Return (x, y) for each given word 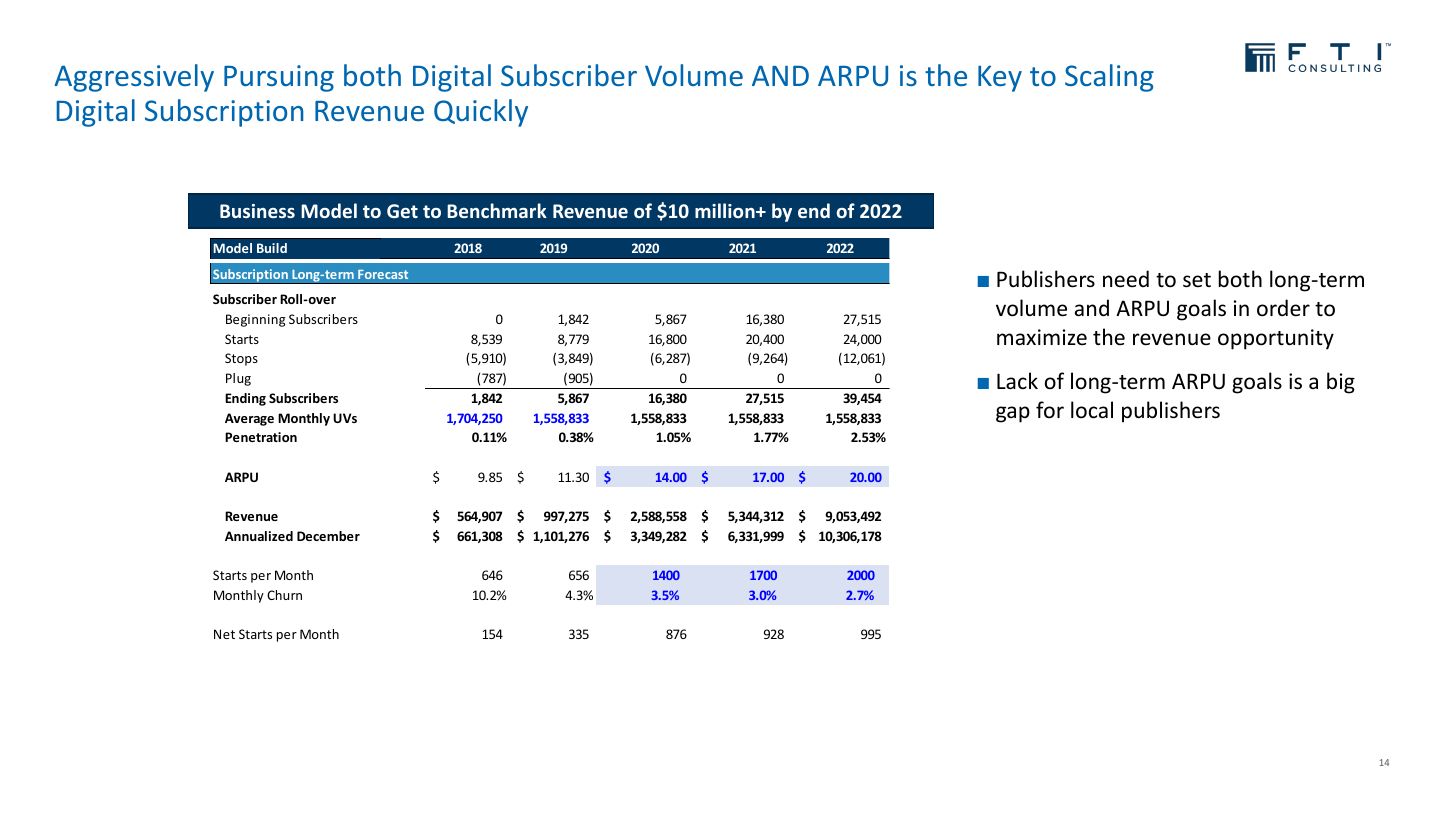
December (328, 536)
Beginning (256, 320)
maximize (1042, 337)
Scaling (1109, 78)
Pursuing (279, 78)
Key (1000, 78)
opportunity (1276, 339)
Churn (284, 595)
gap (1013, 414)
